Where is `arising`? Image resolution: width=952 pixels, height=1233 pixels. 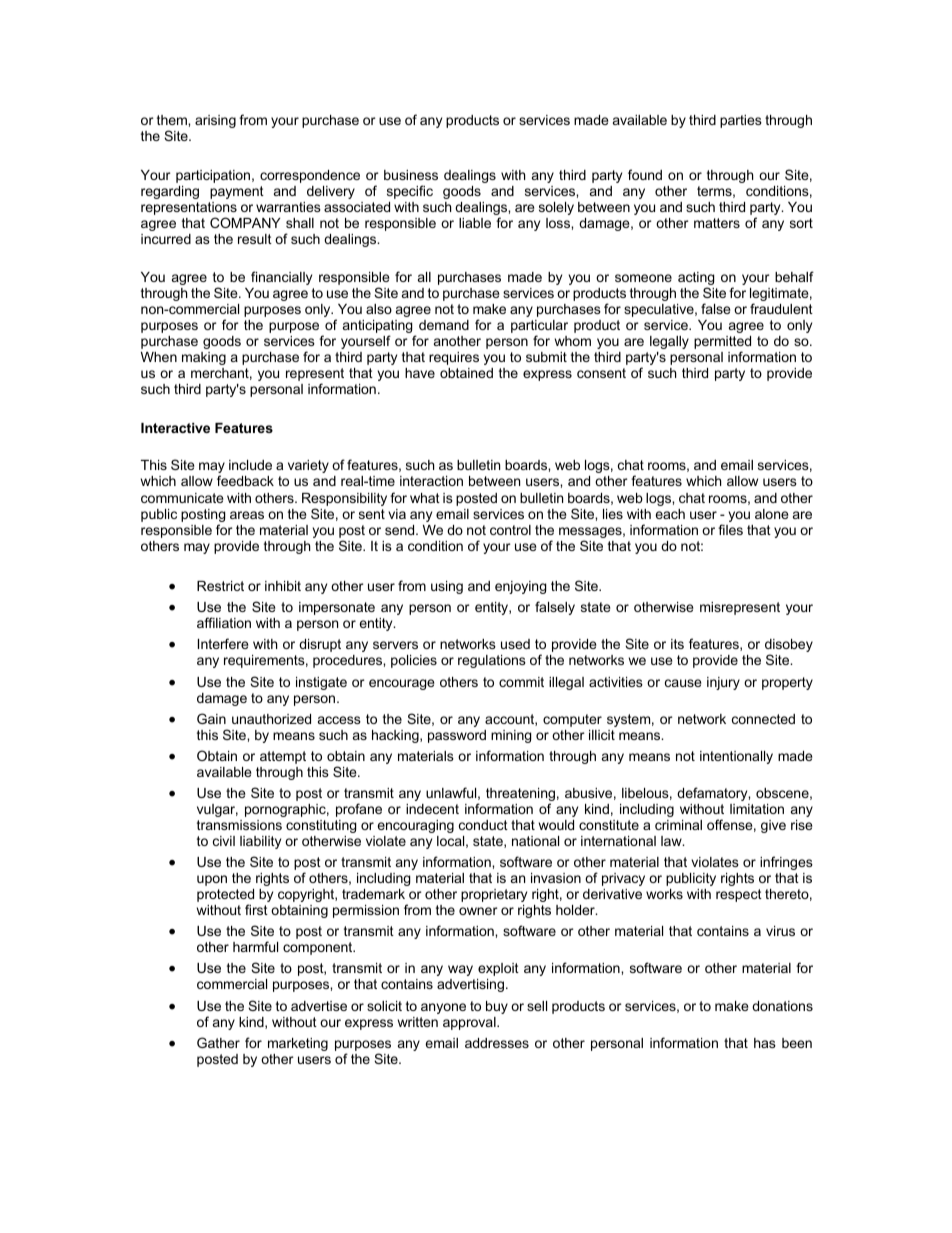 arising is located at coordinates (215, 121).
